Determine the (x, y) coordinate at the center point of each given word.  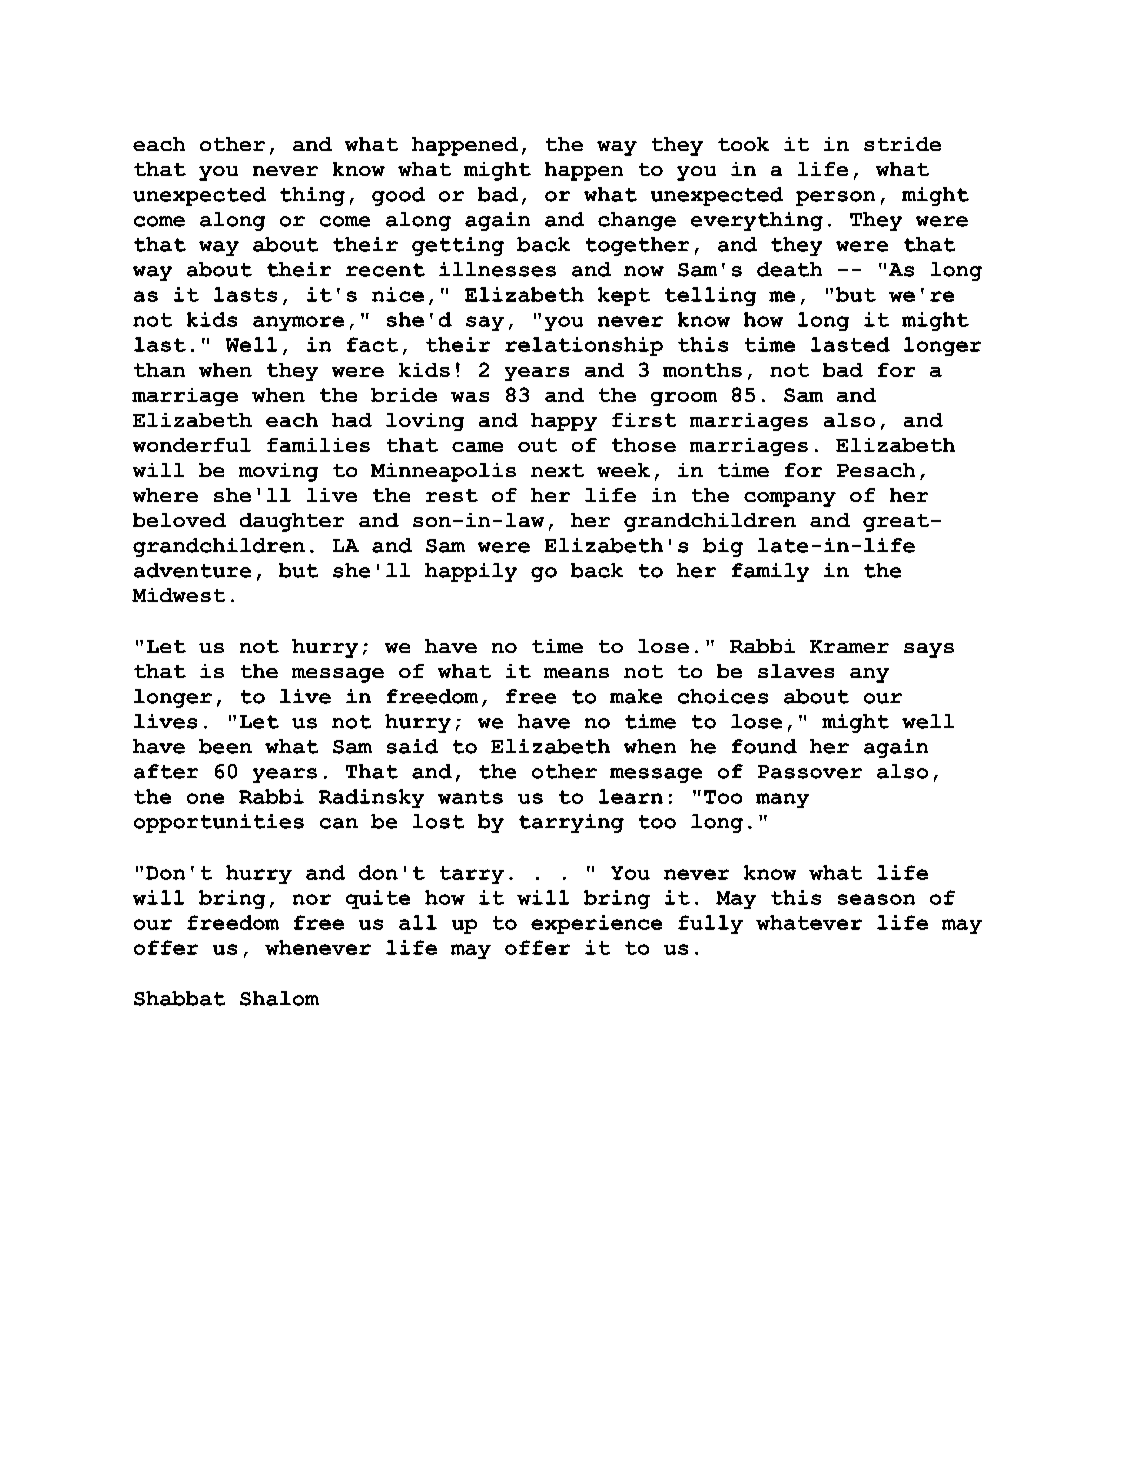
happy (564, 422)
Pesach (876, 470)
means (576, 673)
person (835, 198)
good (398, 196)
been (225, 746)
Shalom (279, 998)
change (637, 221)
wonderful (192, 445)
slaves (796, 671)
